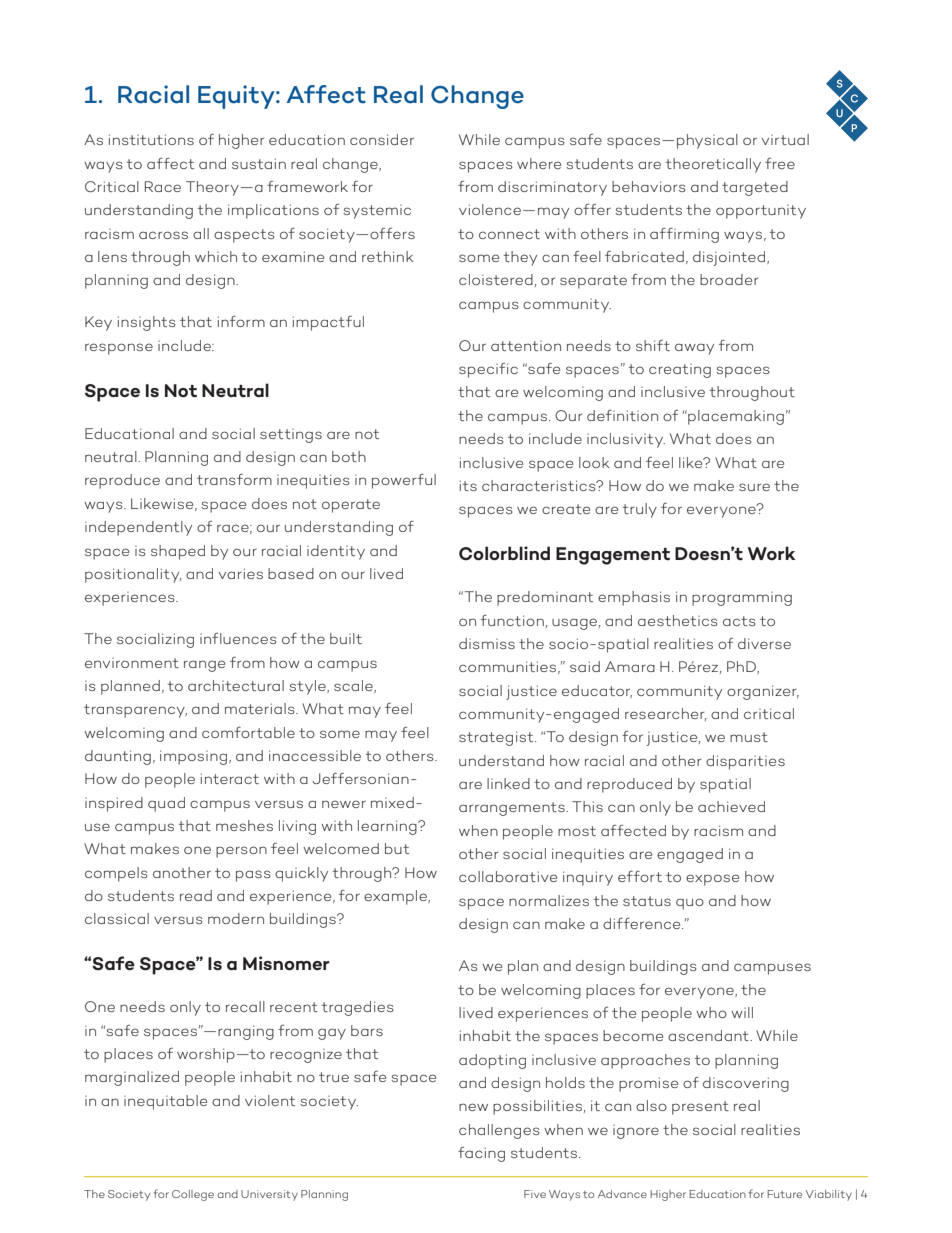 The width and height of the screenshot is (952, 1233). I want to click on achieved, so click(731, 806).
